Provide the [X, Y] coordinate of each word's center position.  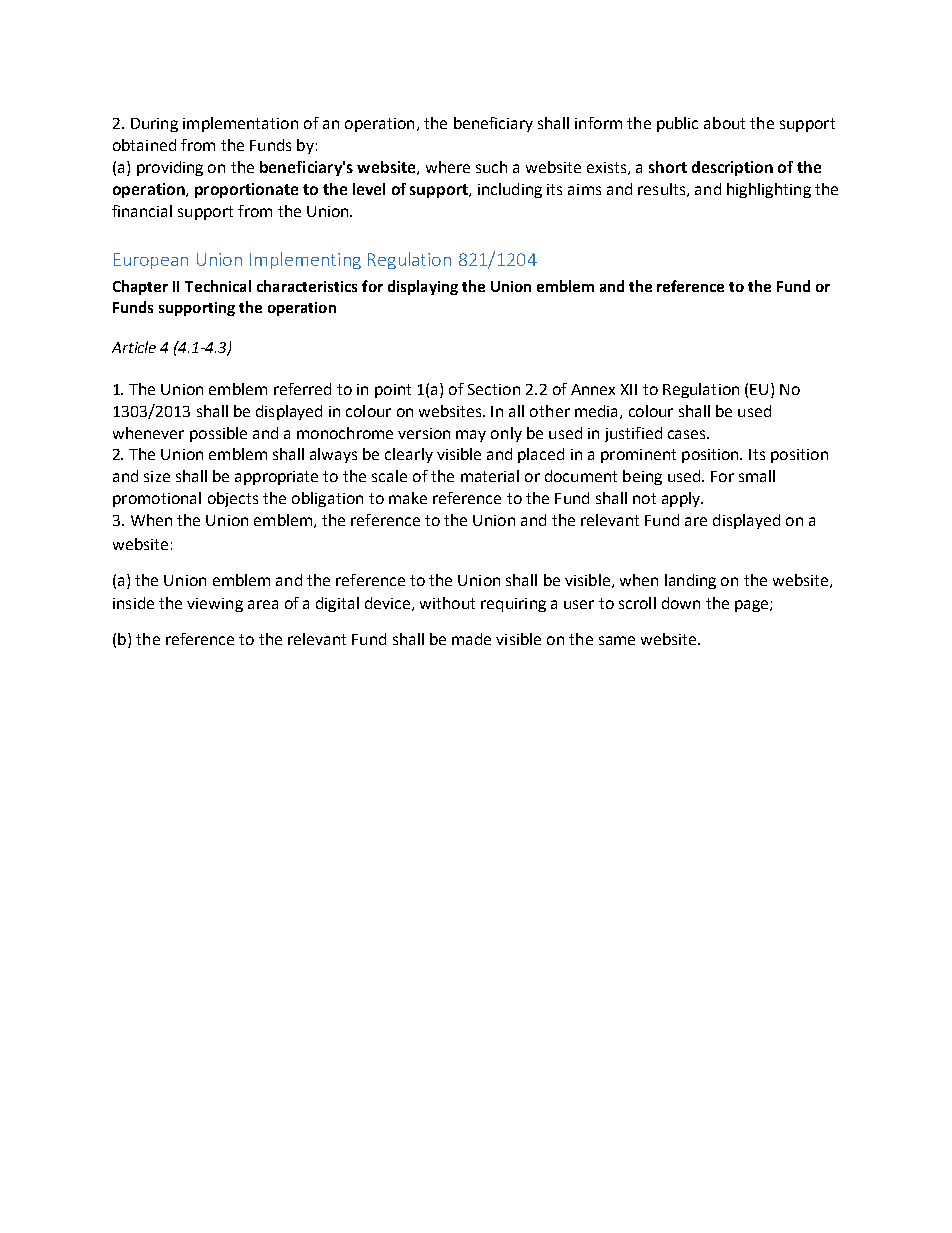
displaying [423, 287]
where [448, 167]
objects [233, 499]
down [681, 603]
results [663, 190]
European [151, 261]
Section [494, 389]
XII [629, 389]
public [677, 124]
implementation [240, 124]
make [408, 498]
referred [302, 389]
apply [682, 499]
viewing [215, 605]
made [471, 639]
